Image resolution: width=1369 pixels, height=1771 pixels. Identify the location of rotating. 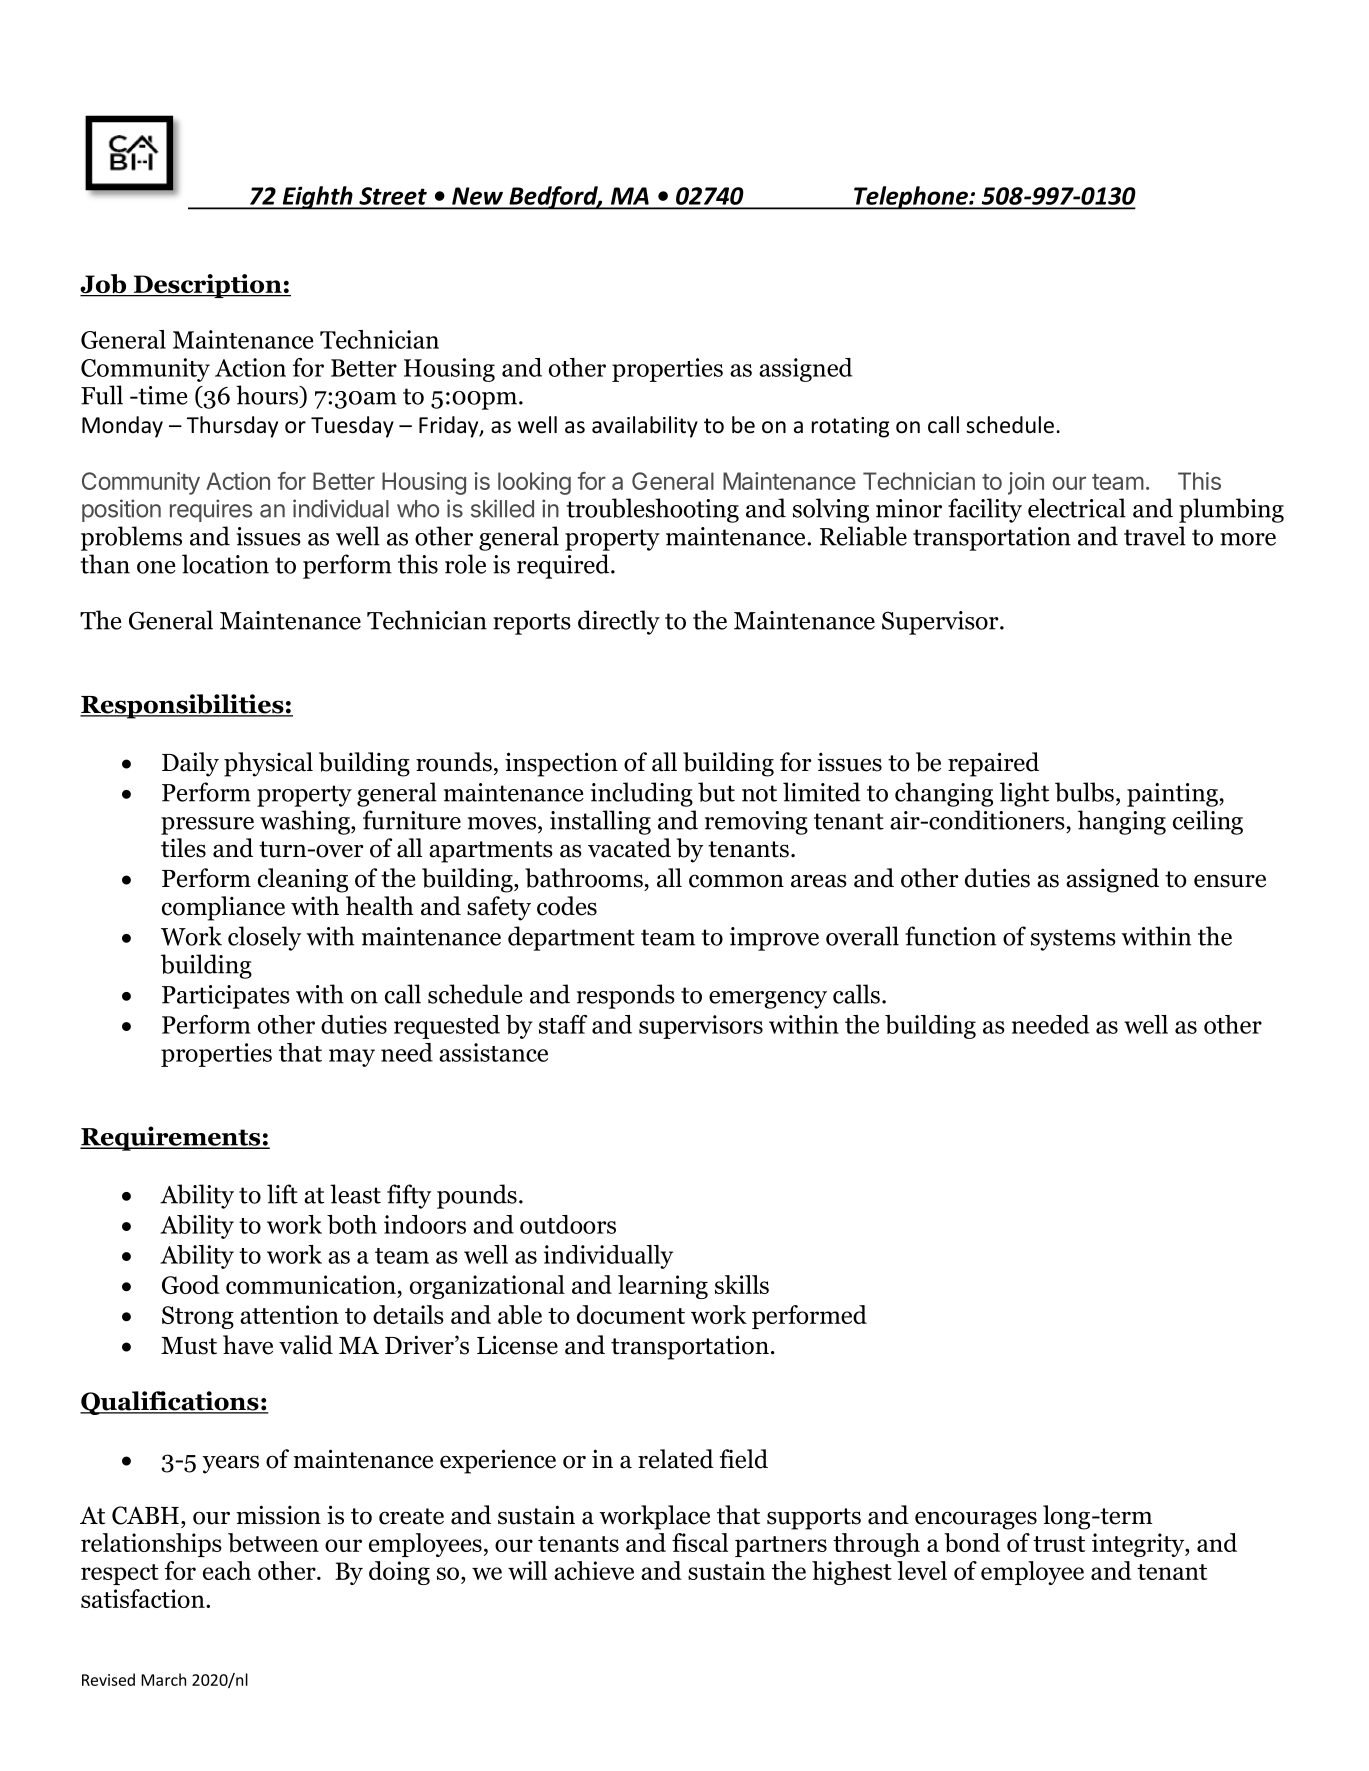
(850, 427).
